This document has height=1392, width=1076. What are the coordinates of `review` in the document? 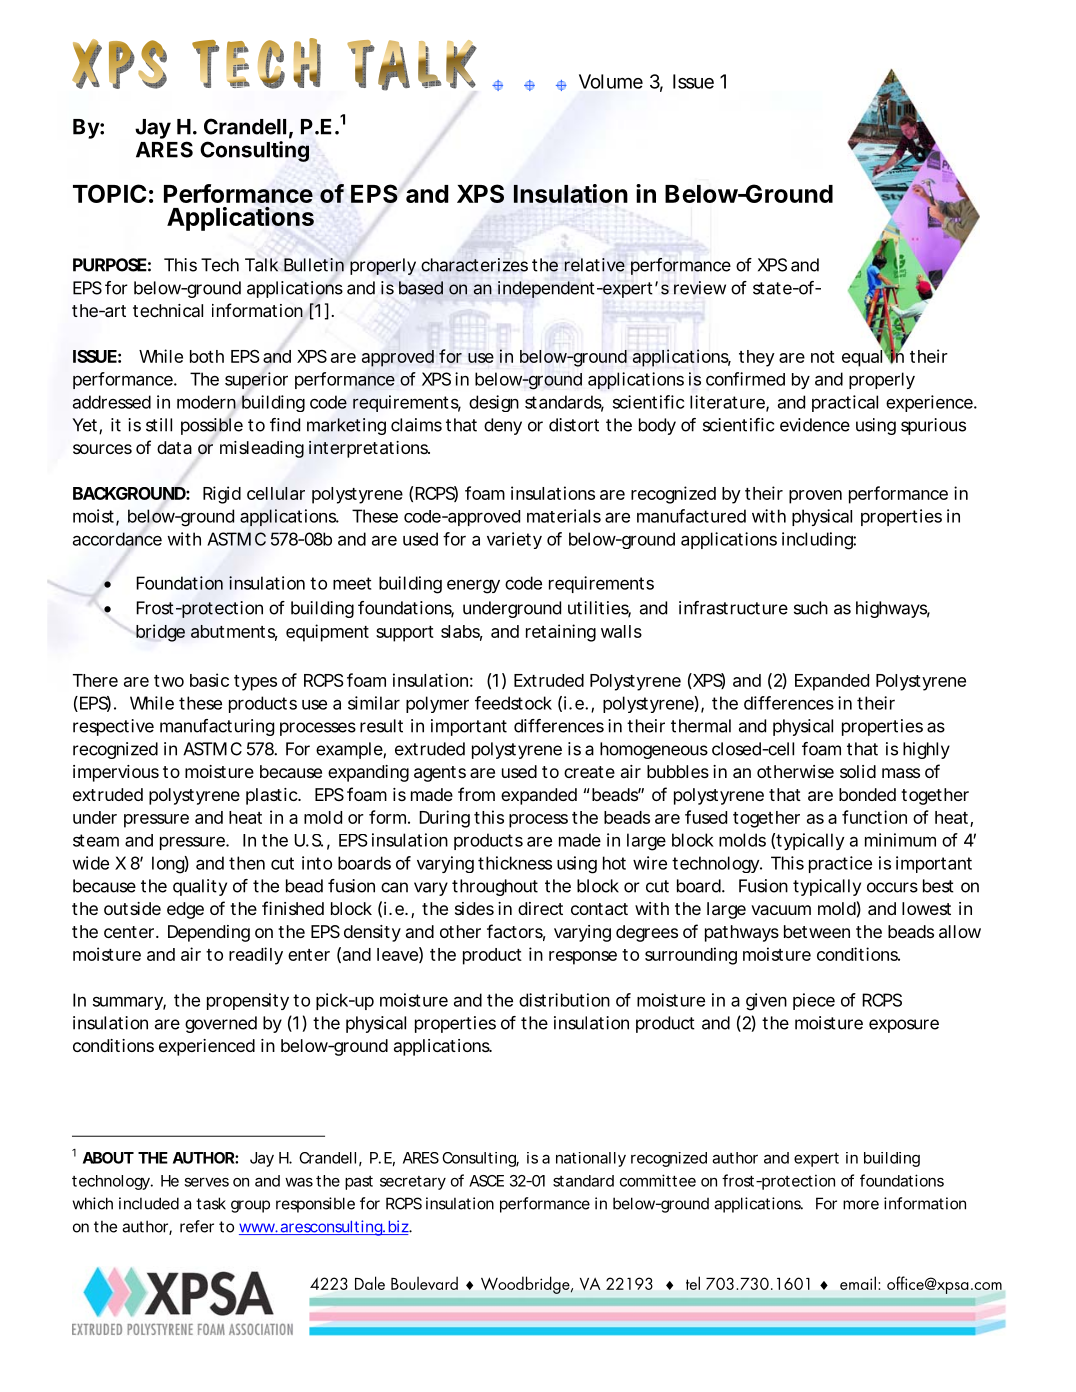 It's located at (700, 288).
